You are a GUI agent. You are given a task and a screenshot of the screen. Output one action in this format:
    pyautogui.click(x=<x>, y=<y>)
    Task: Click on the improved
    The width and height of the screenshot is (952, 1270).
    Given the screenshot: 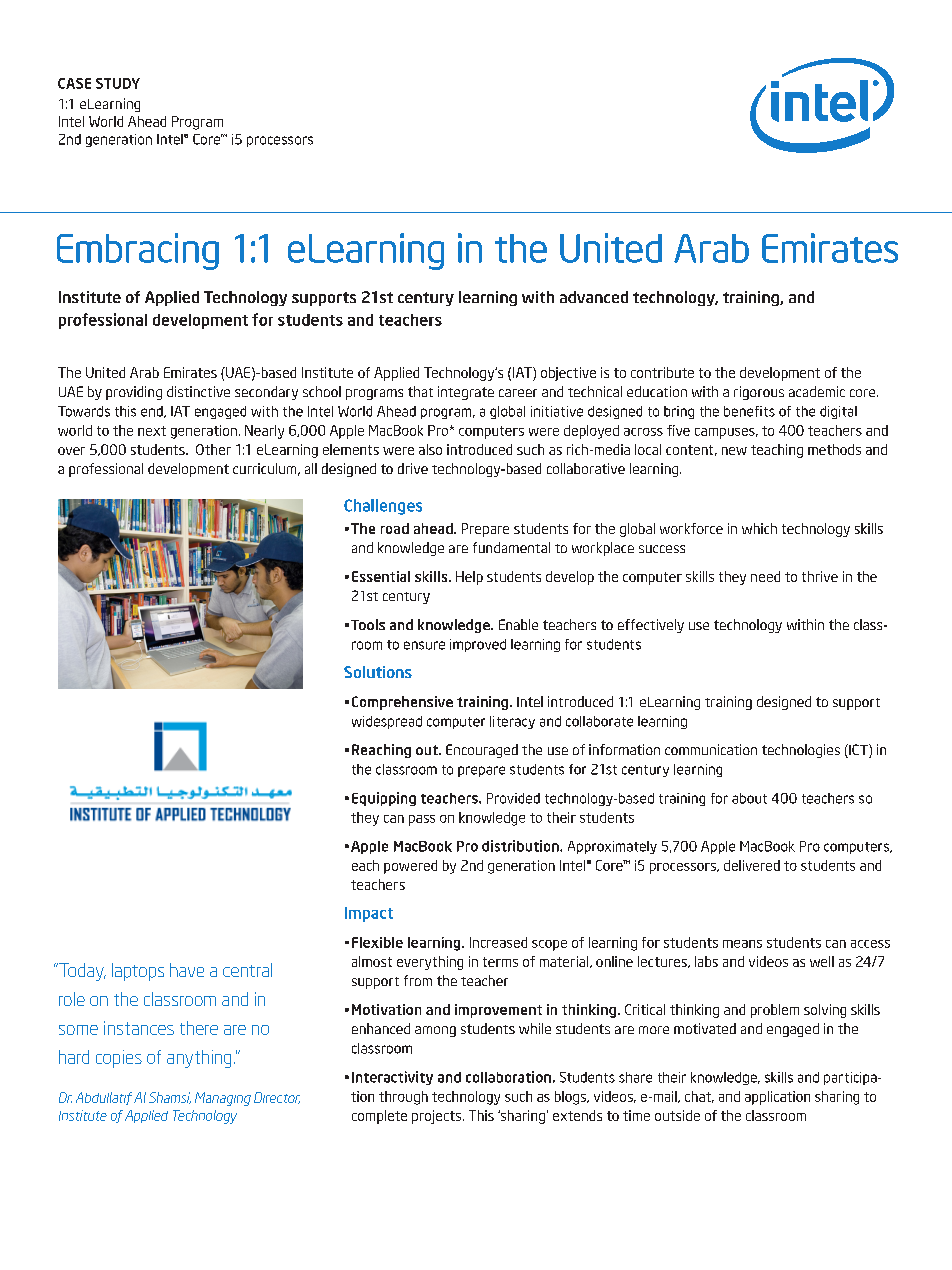 What is the action you would take?
    pyautogui.click(x=478, y=645)
